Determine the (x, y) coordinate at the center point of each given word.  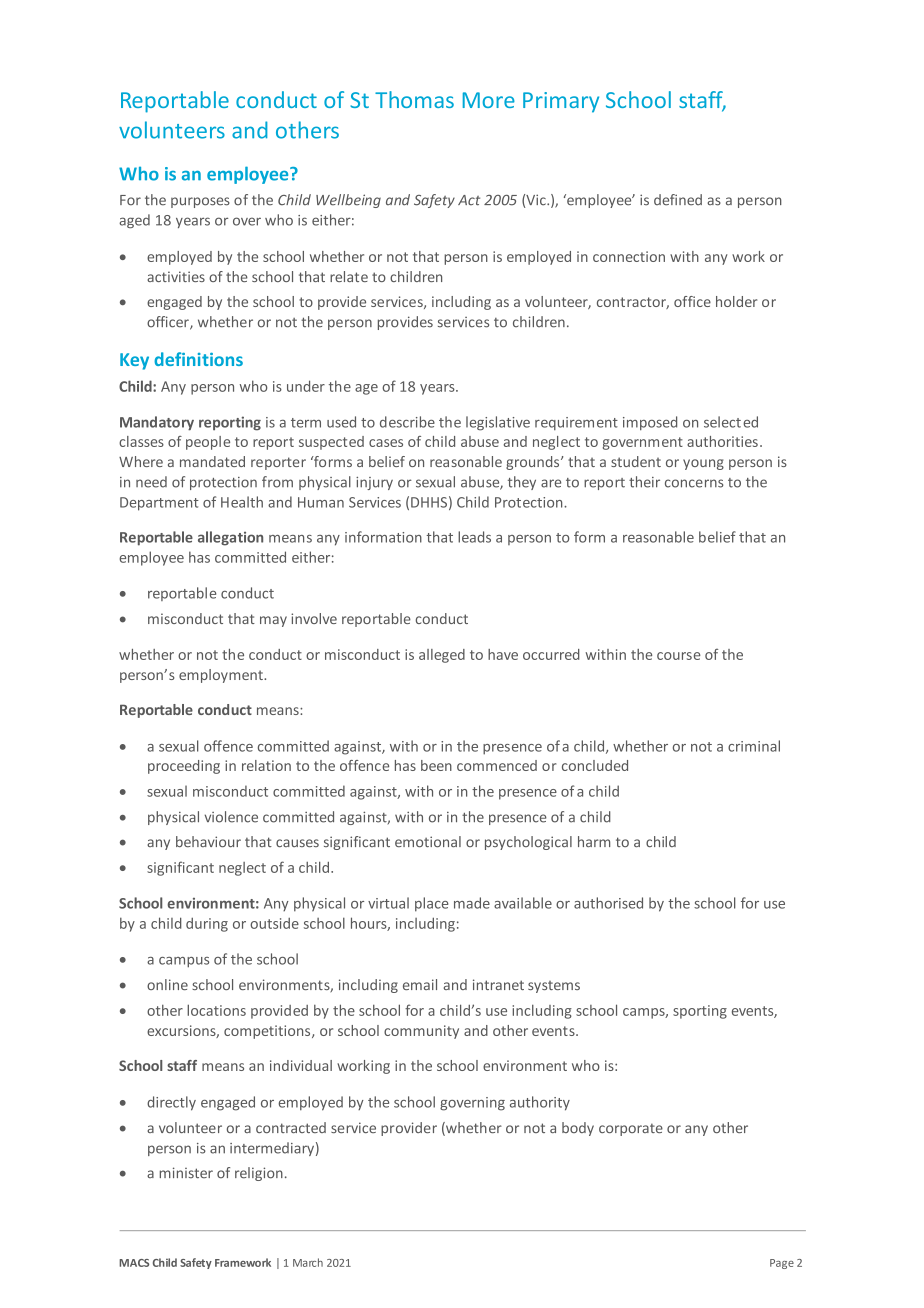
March (308, 1262)
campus (184, 962)
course (679, 656)
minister (186, 1173)
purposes (200, 202)
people (208, 443)
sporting (700, 1012)
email (420, 984)
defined (678, 200)
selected (731, 422)
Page (782, 1264)
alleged (442, 656)
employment (222, 676)
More (489, 100)
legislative (498, 423)
